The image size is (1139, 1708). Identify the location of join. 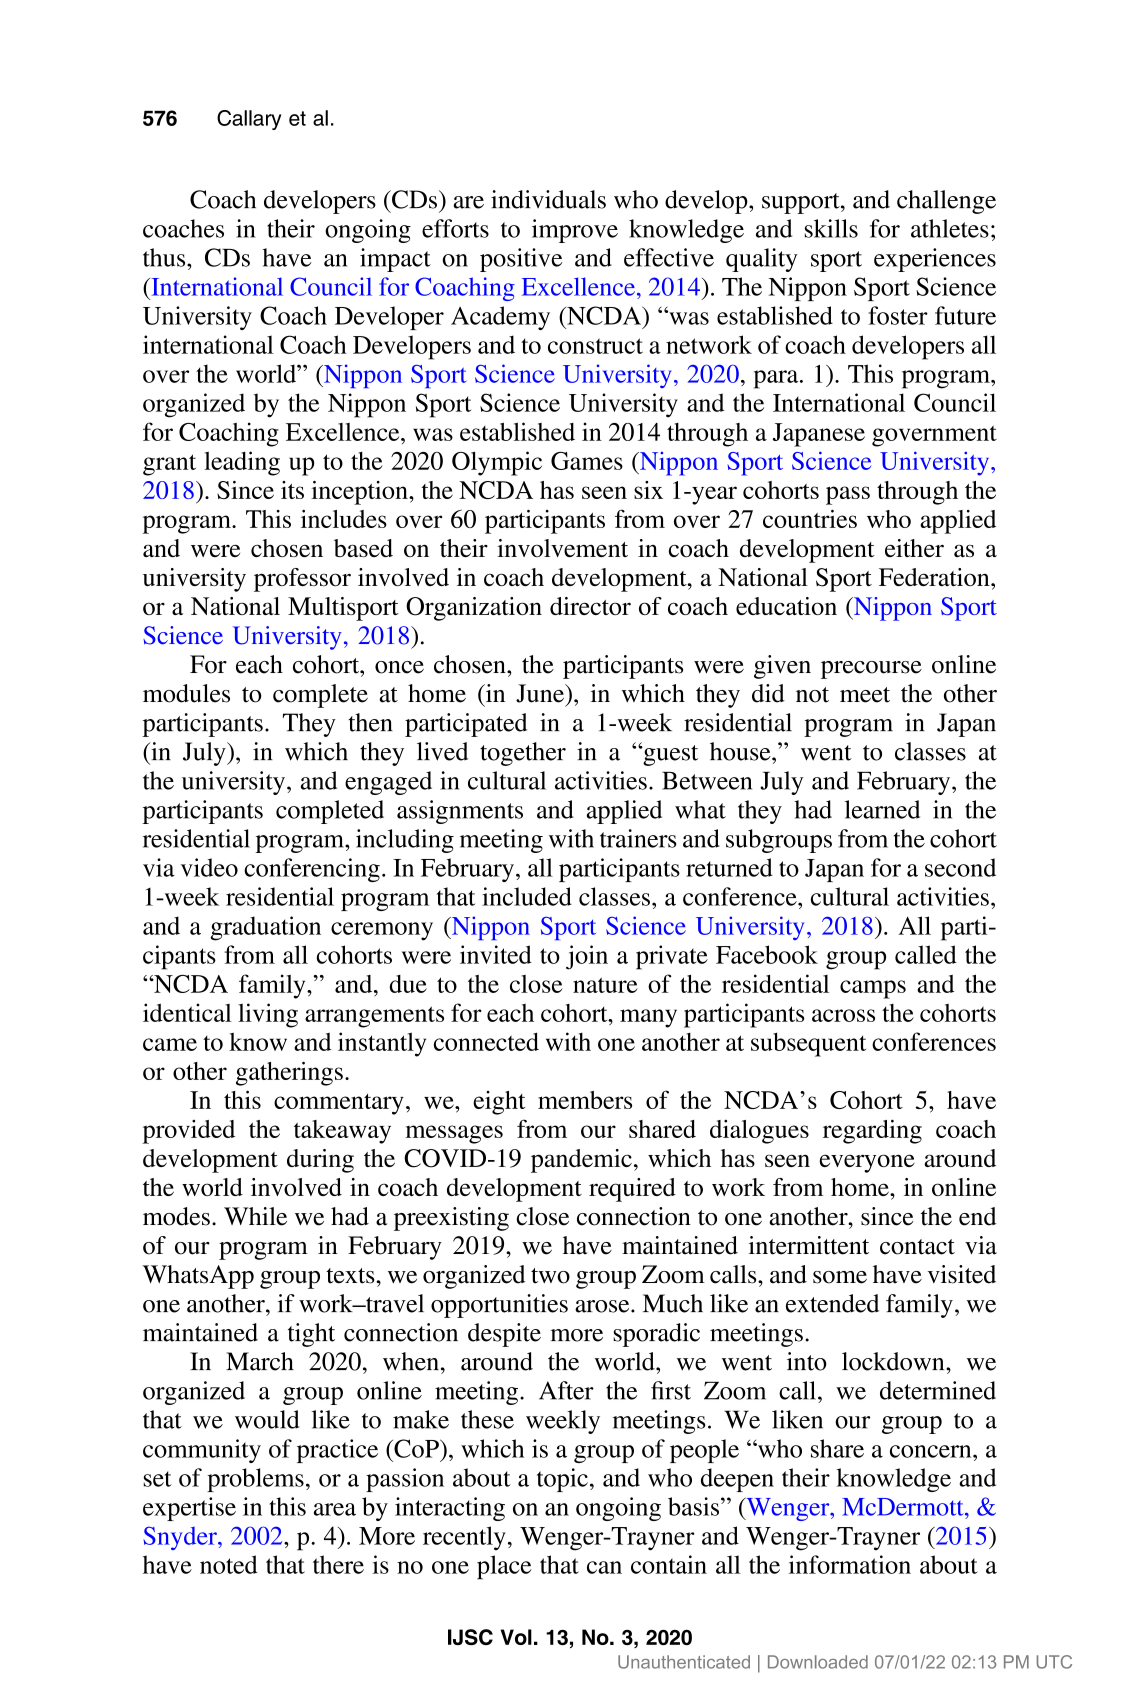
(587, 957).
